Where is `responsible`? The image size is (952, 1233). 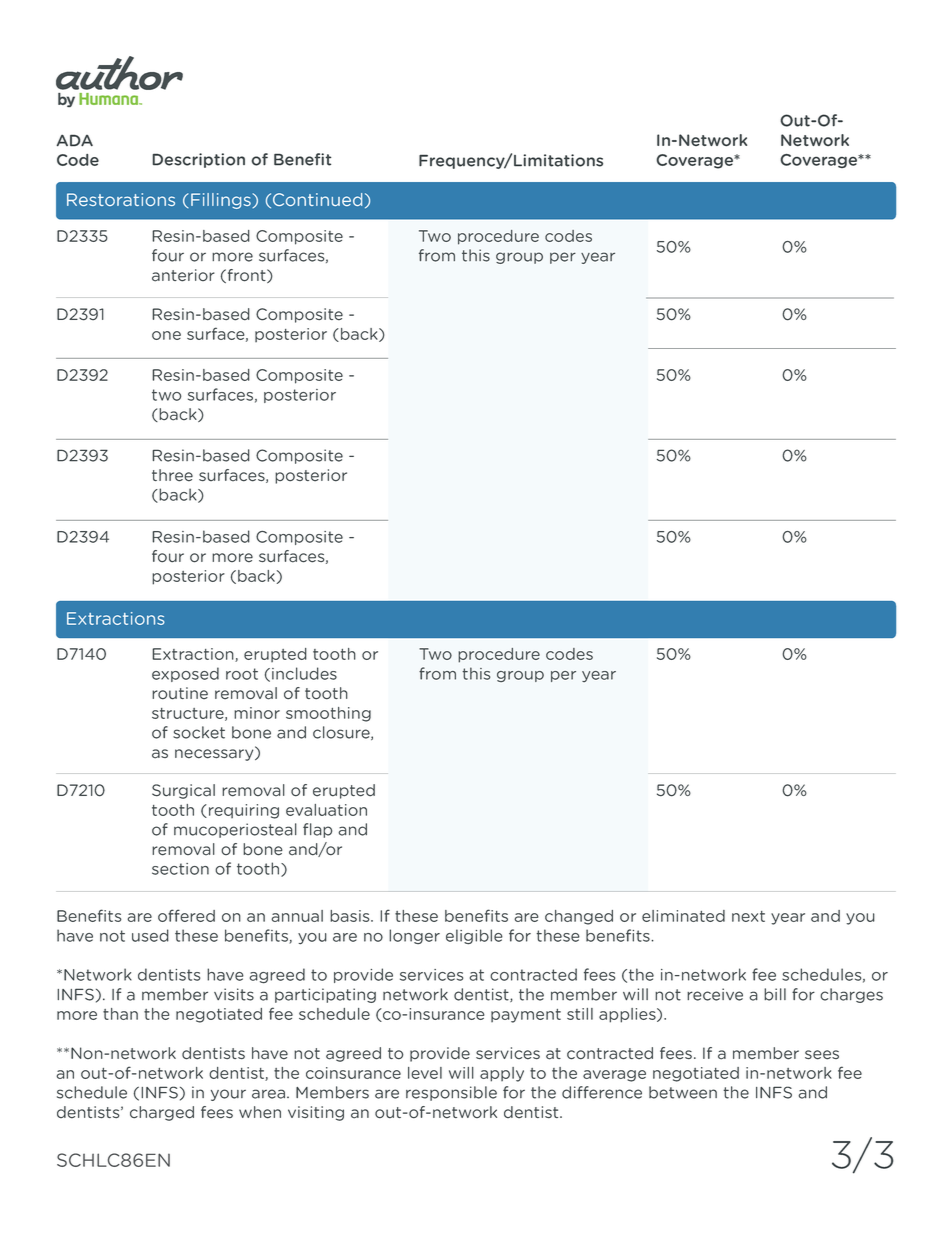 responsible is located at coordinates (451, 1093).
